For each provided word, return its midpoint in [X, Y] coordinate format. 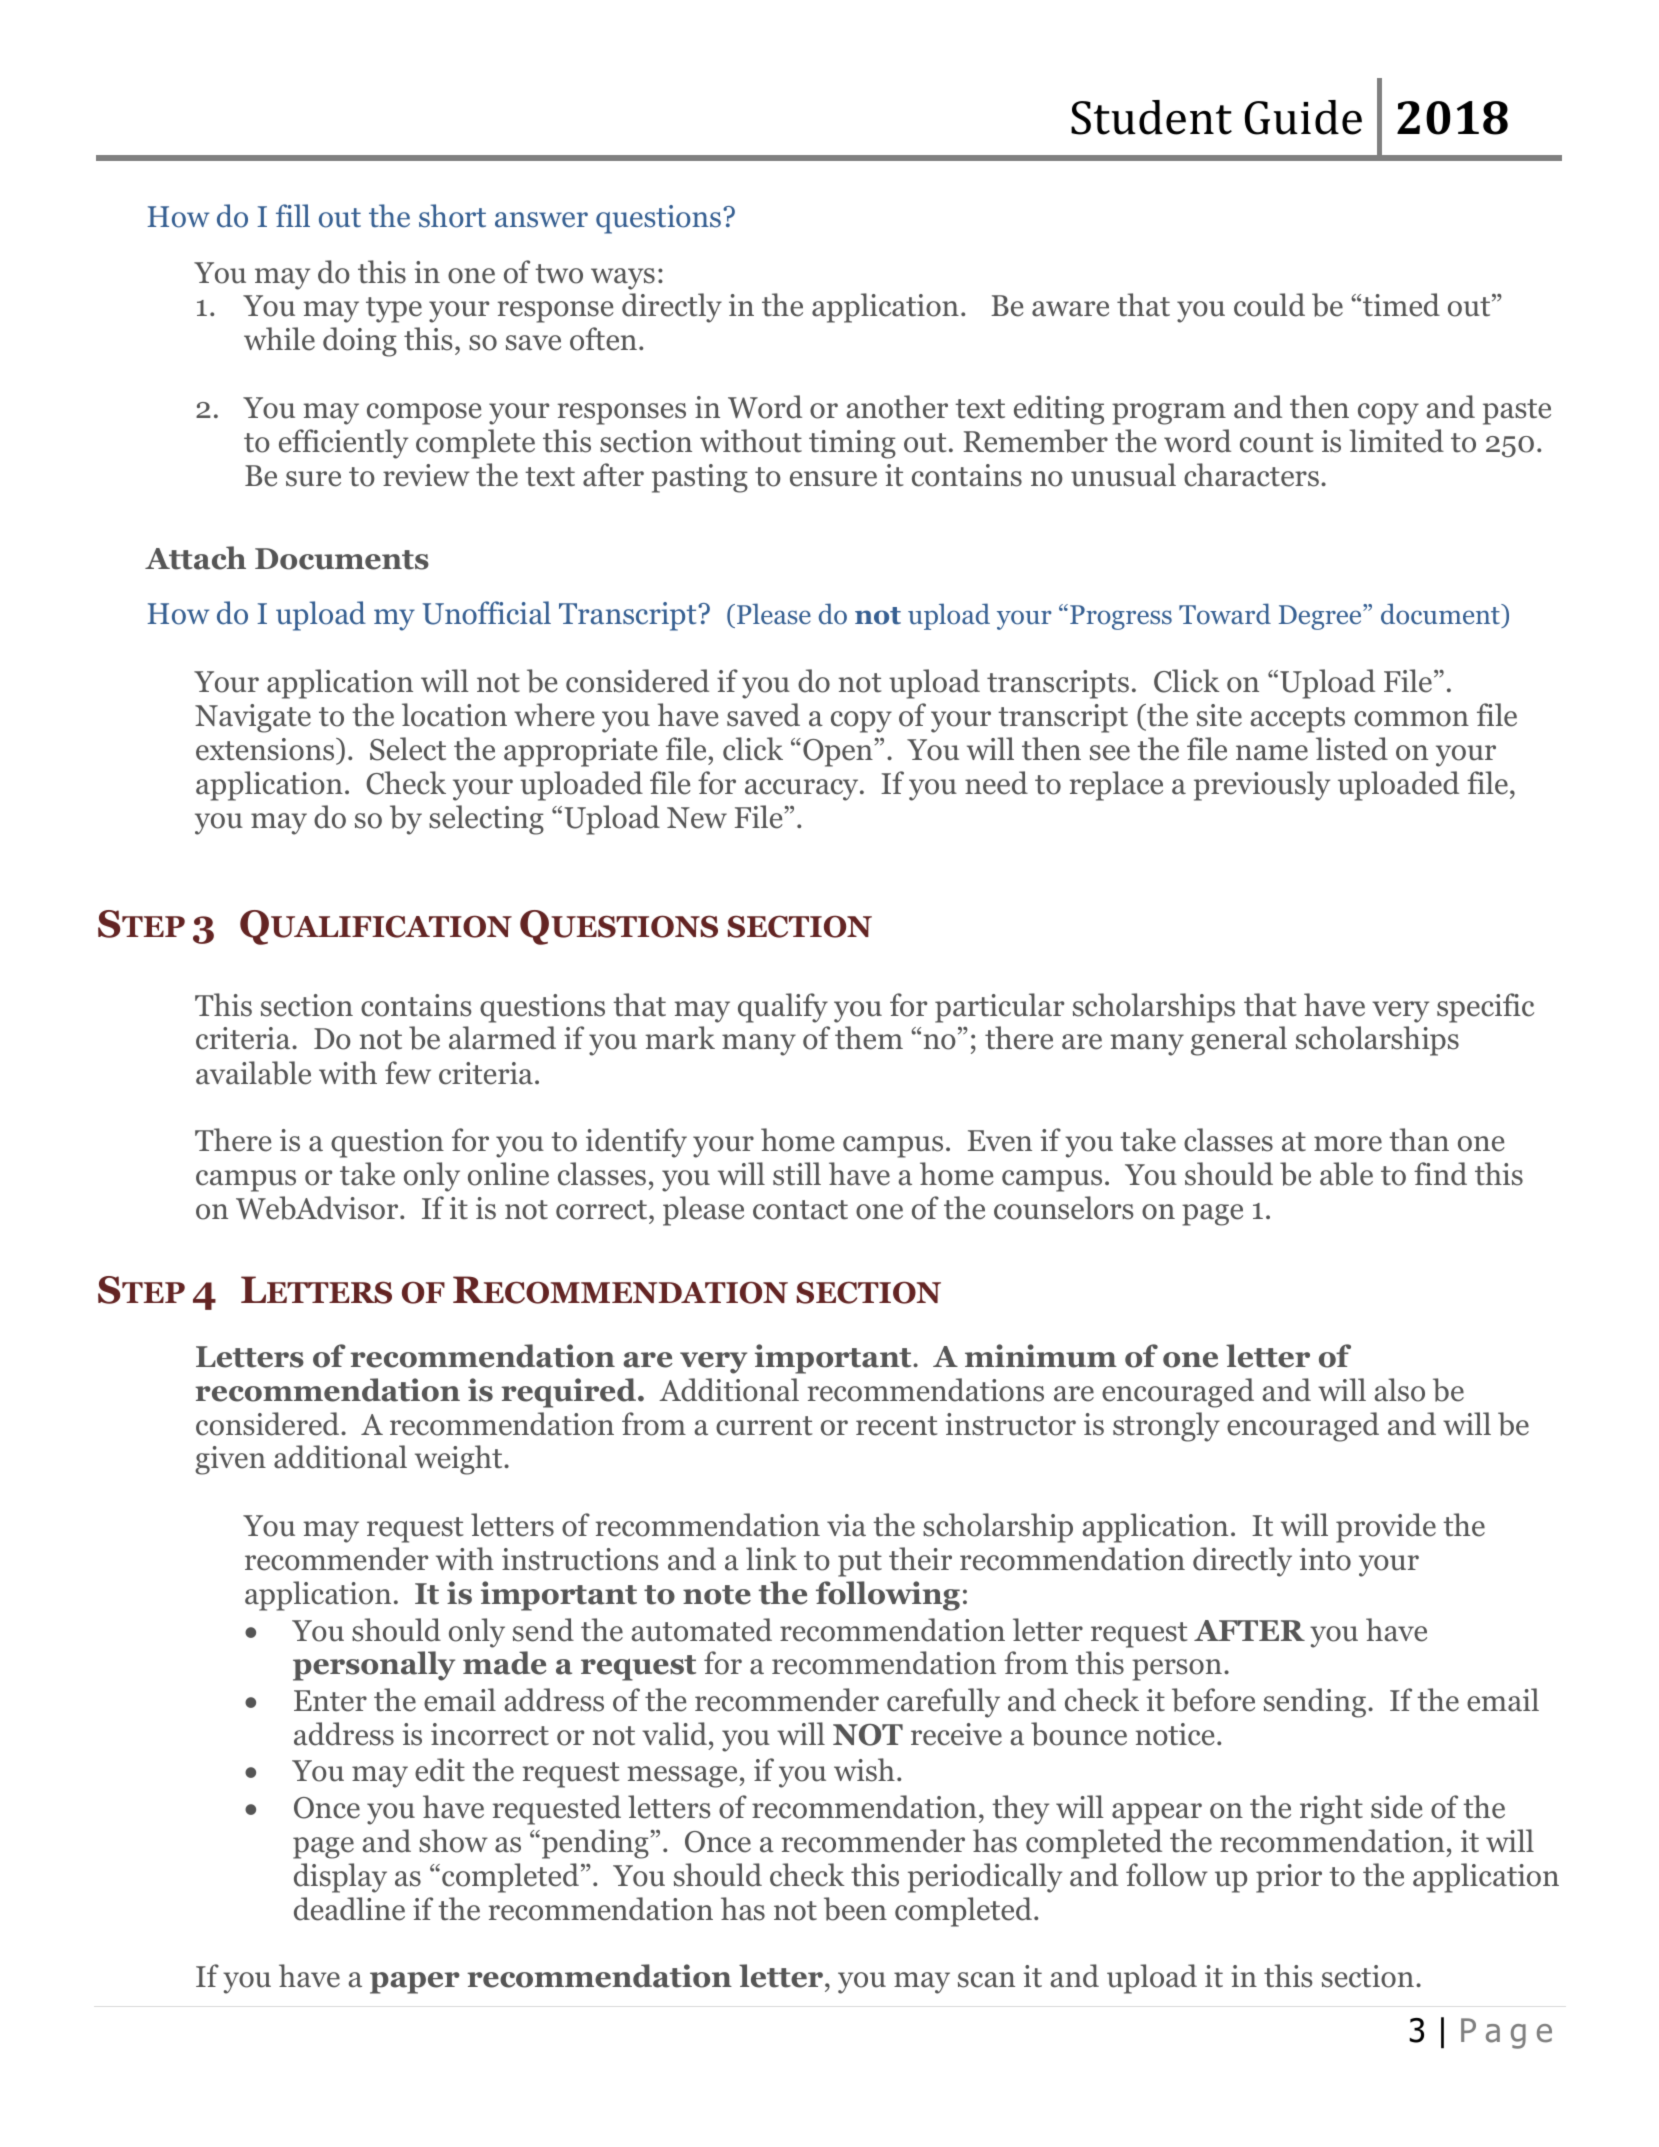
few [408, 1073]
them [869, 1038]
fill [293, 215]
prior [1289, 1878]
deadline [349, 1909]
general [1239, 1041]
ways [623, 279]
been [855, 1909]
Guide [1303, 117]
